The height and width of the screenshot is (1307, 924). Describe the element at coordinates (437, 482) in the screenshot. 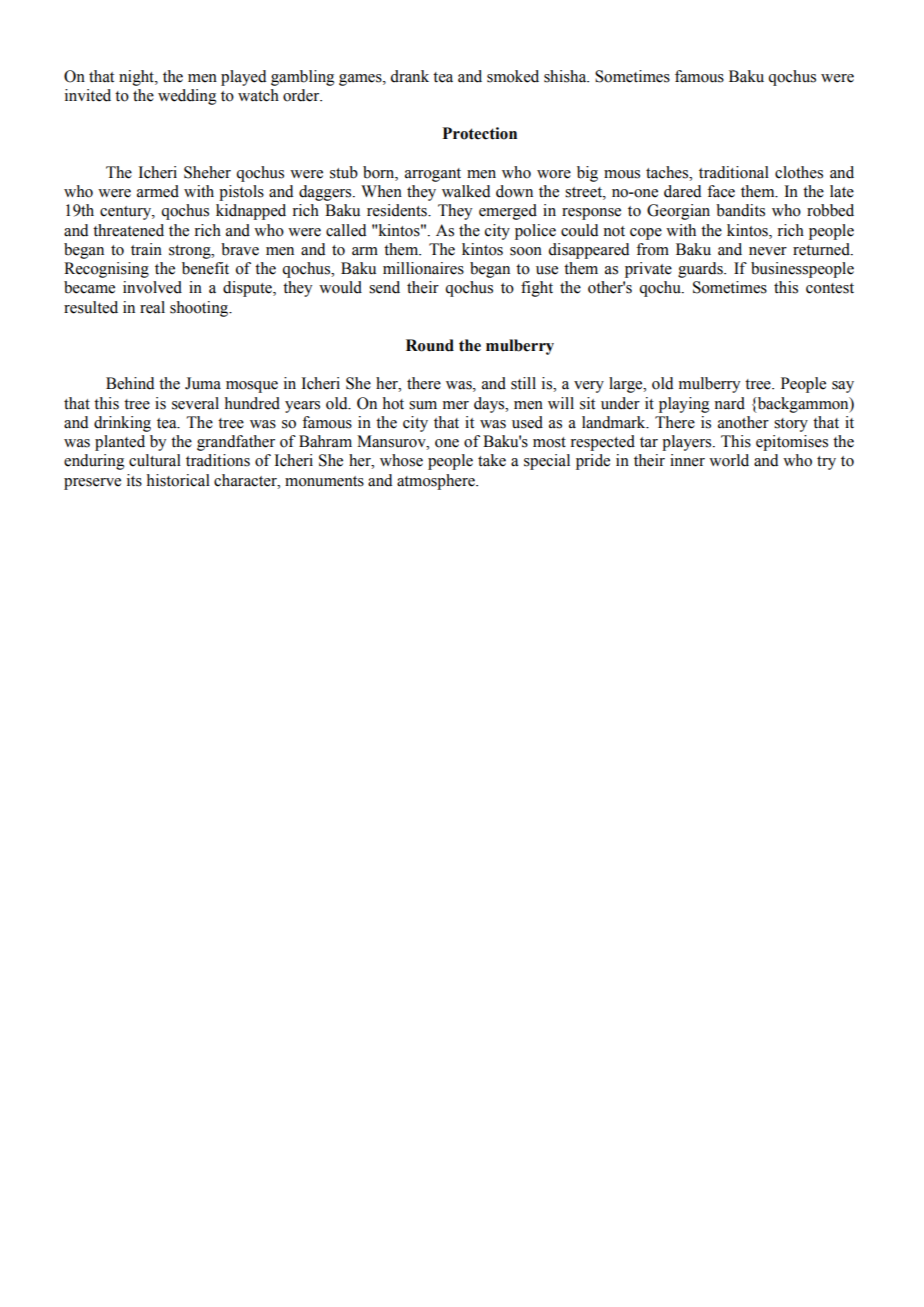

I see `atmosphere` at that location.
